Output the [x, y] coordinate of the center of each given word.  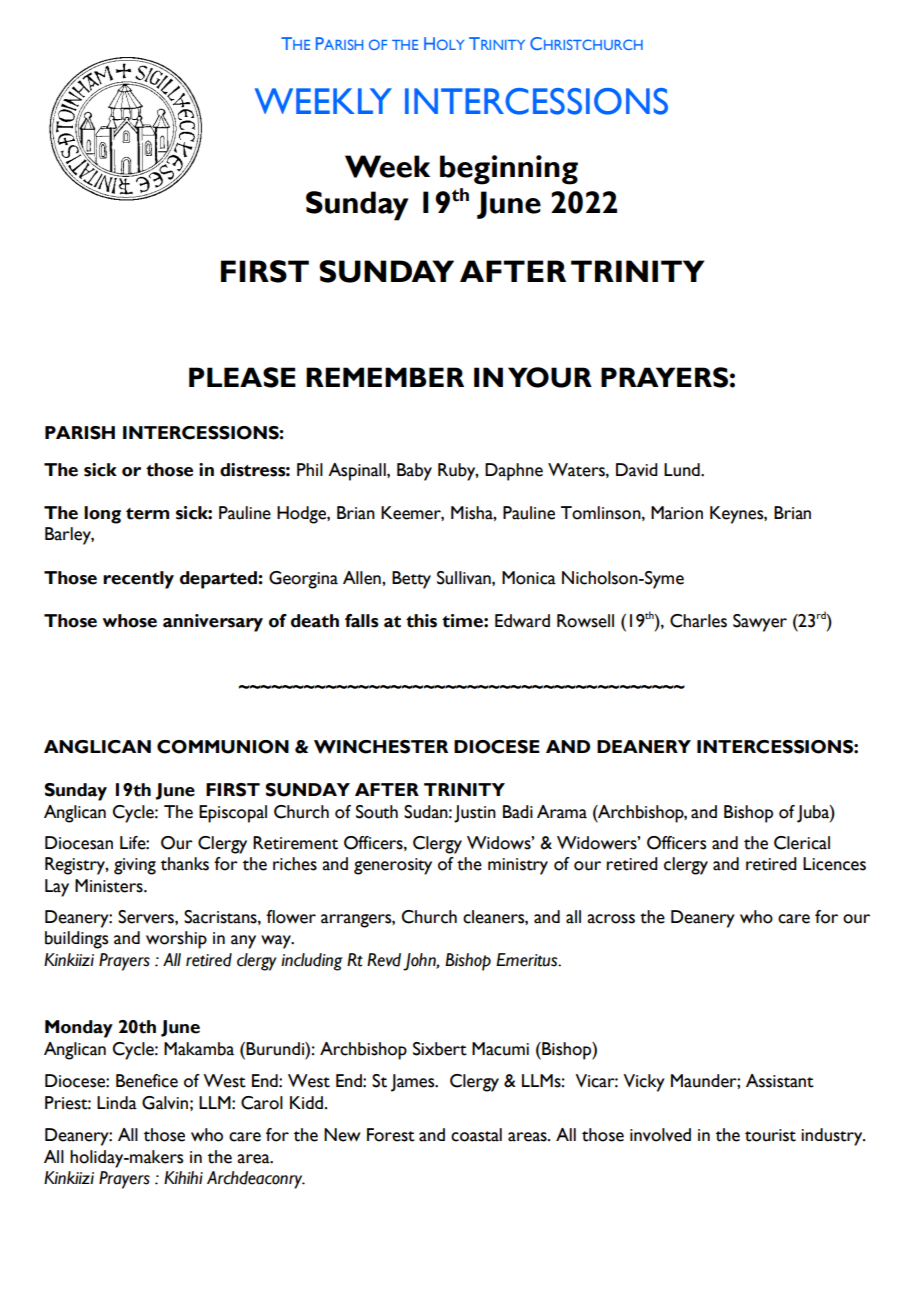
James [414, 1083]
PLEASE [242, 377]
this [421, 621]
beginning [509, 170]
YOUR [550, 377]
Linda [117, 1103]
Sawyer [760, 623]
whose [129, 621]
